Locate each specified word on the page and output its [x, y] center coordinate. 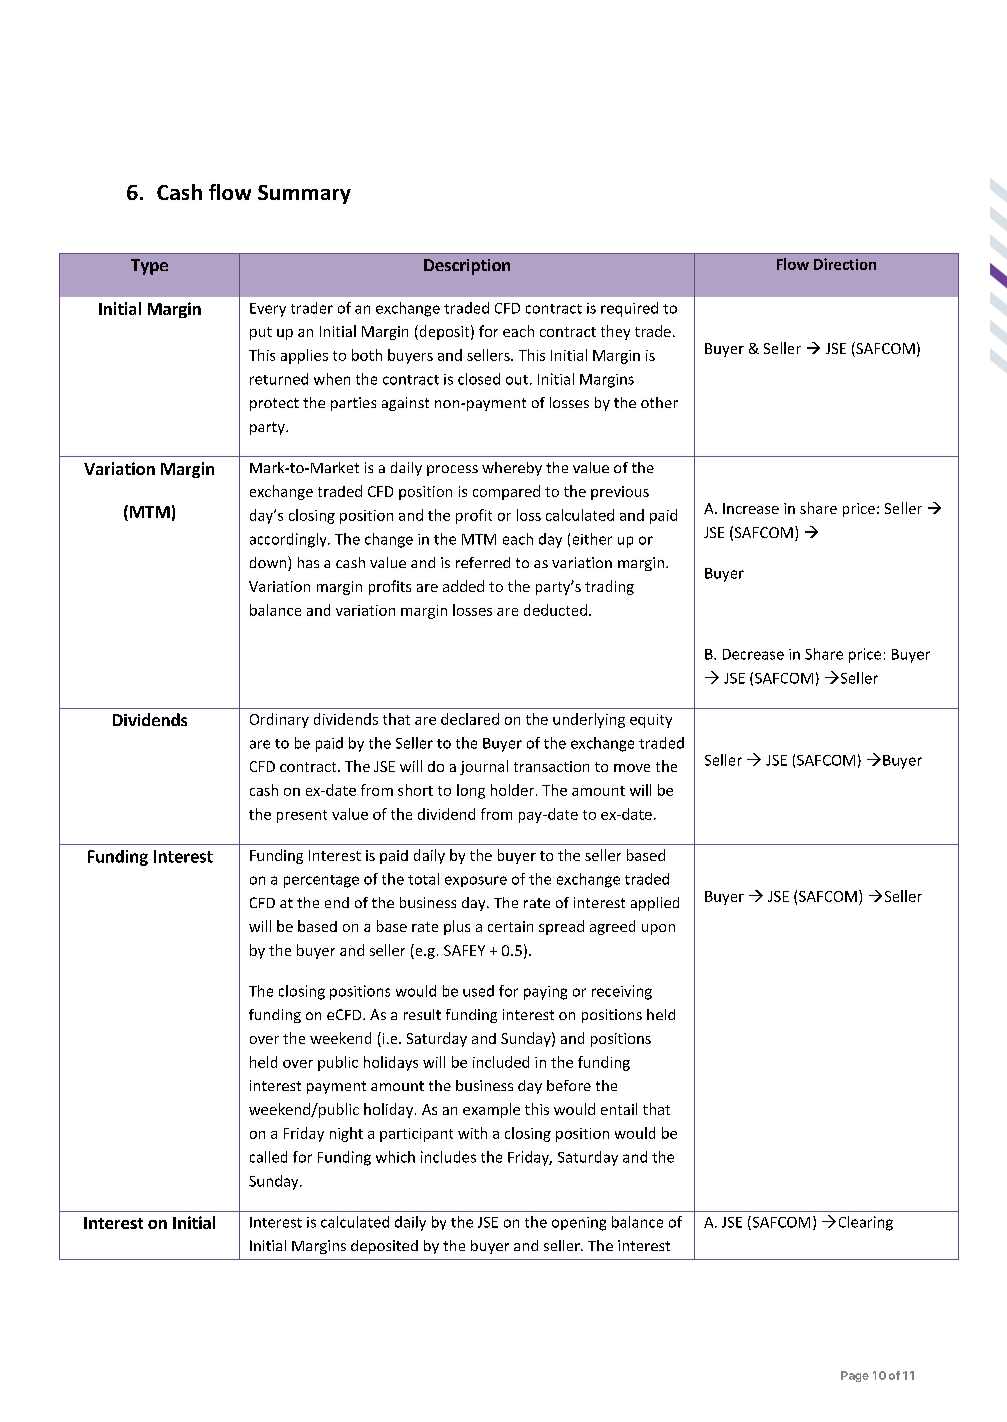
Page [855, 1376]
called [268, 1157]
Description [467, 267]
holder [512, 790]
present [302, 816]
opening [579, 1224]
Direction [845, 264]
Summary [304, 194]
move [632, 768]
